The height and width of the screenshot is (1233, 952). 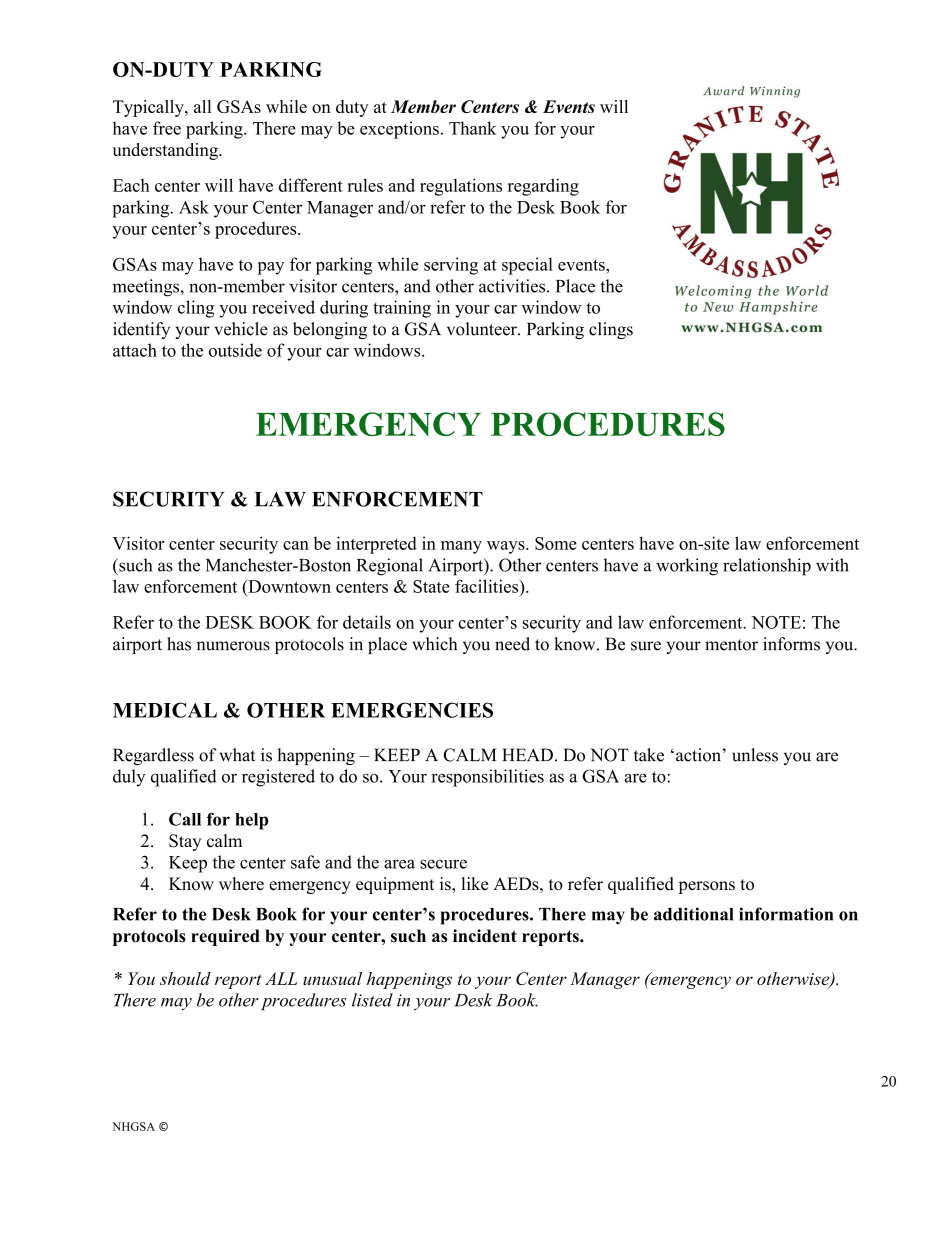 What do you see at coordinates (288, 586) in the screenshot?
I see `Downtown` at bounding box center [288, 586].
